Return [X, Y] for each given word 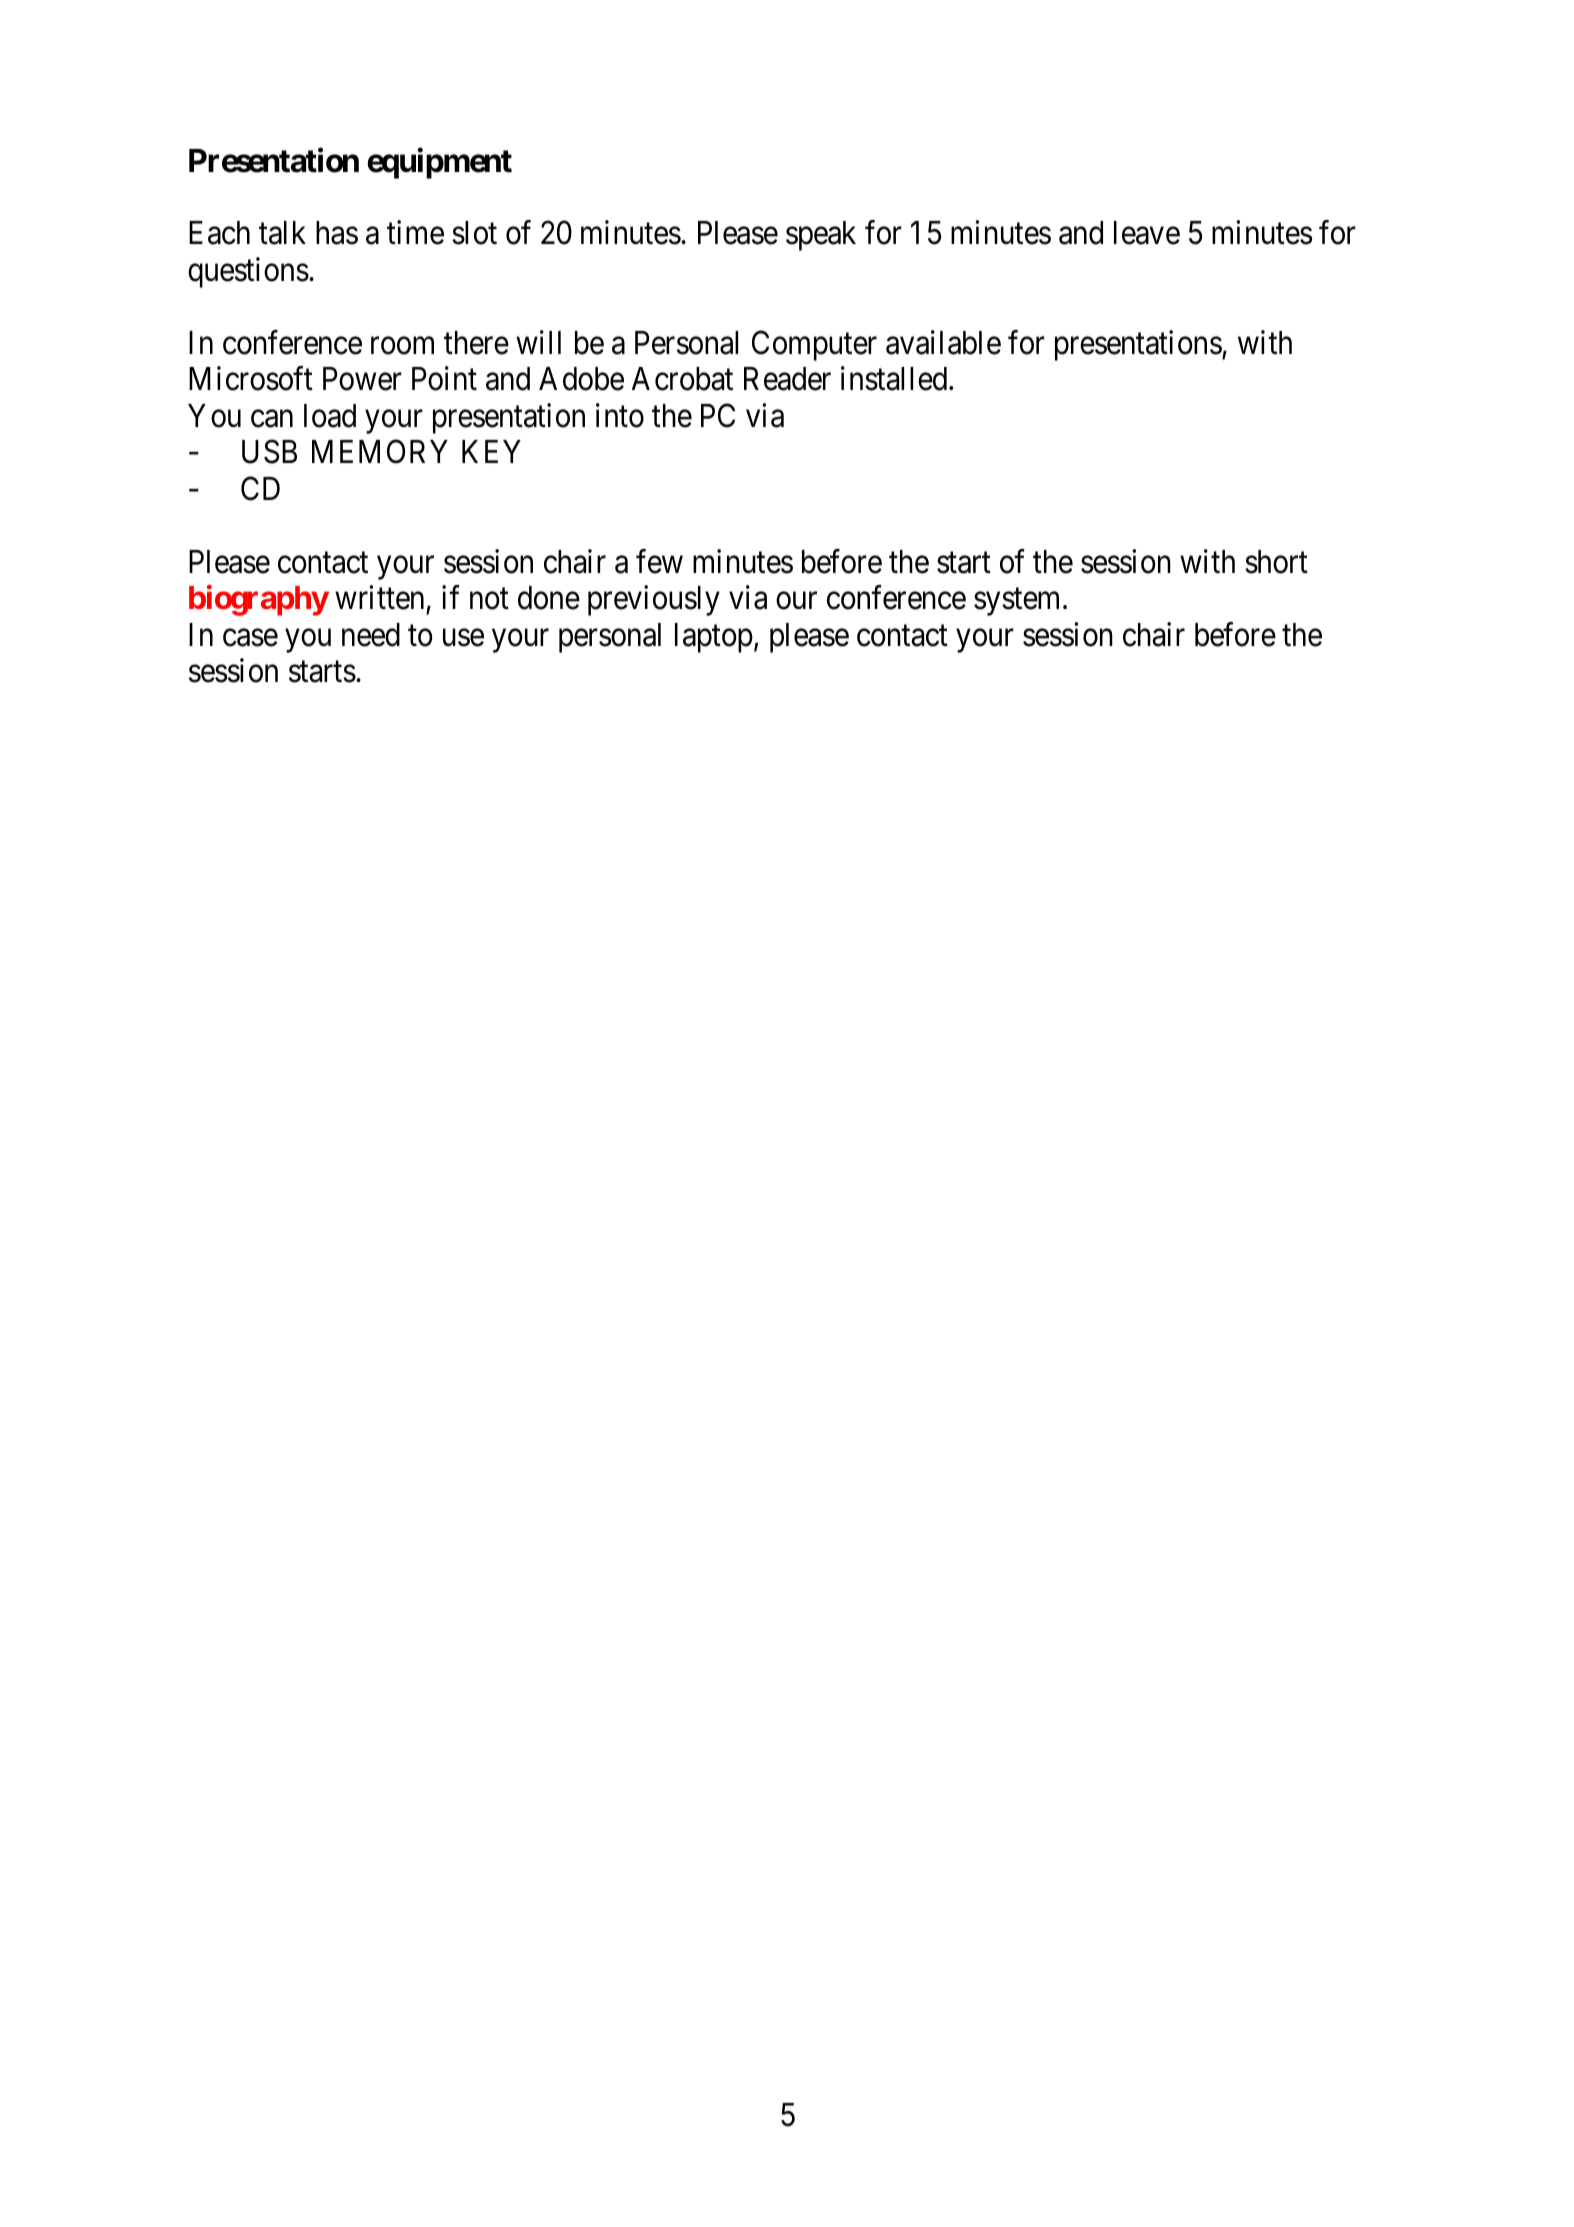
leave [1147, 233]
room [402, 346]
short [1276, 562]
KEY [491, 451]
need [371, 635]
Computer [814, 345]
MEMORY [380, 452]
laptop [714, 638]
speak [821, 236]
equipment [439, 163]
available [943, 342]
